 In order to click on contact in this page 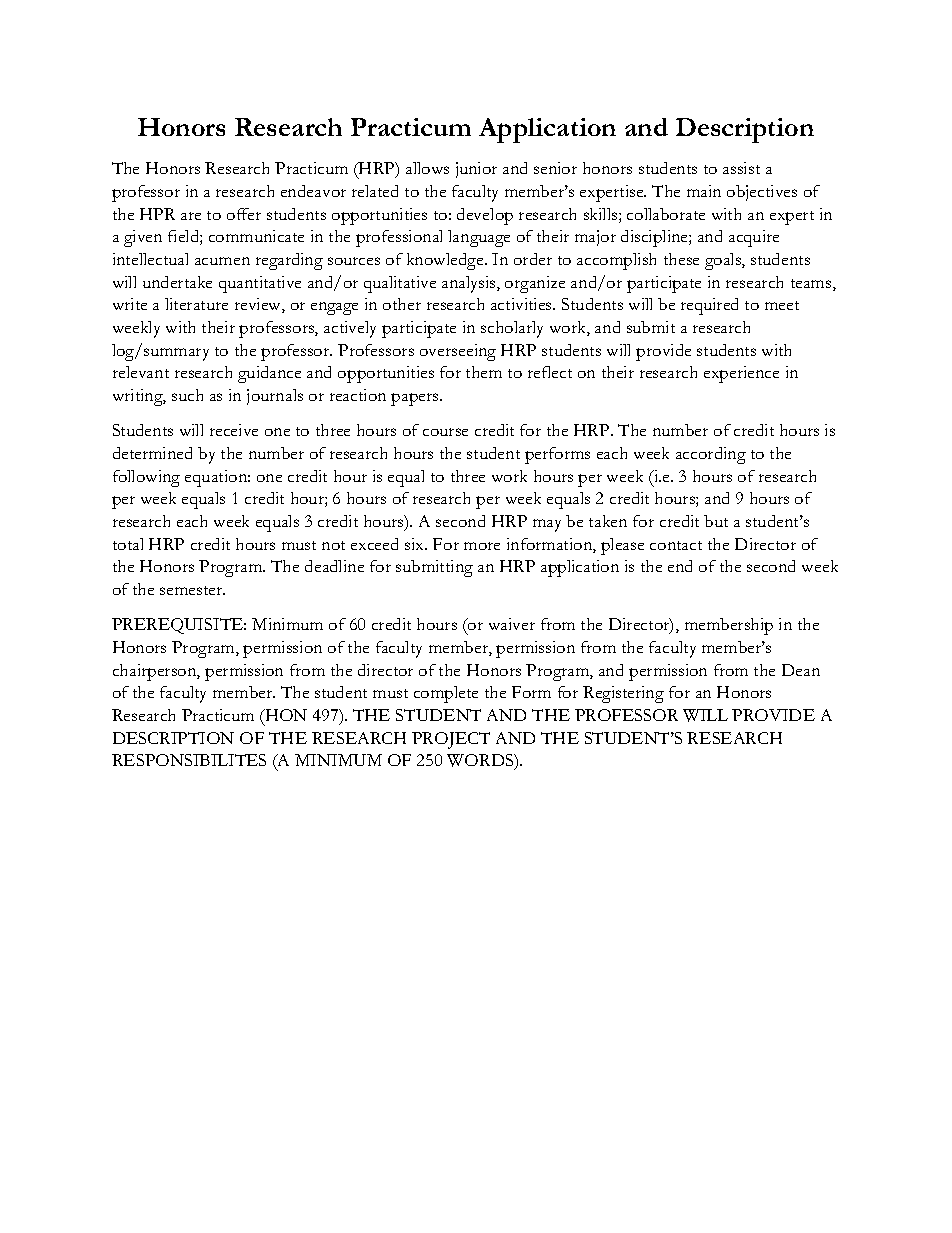, I will do `click(676, 545)`.
